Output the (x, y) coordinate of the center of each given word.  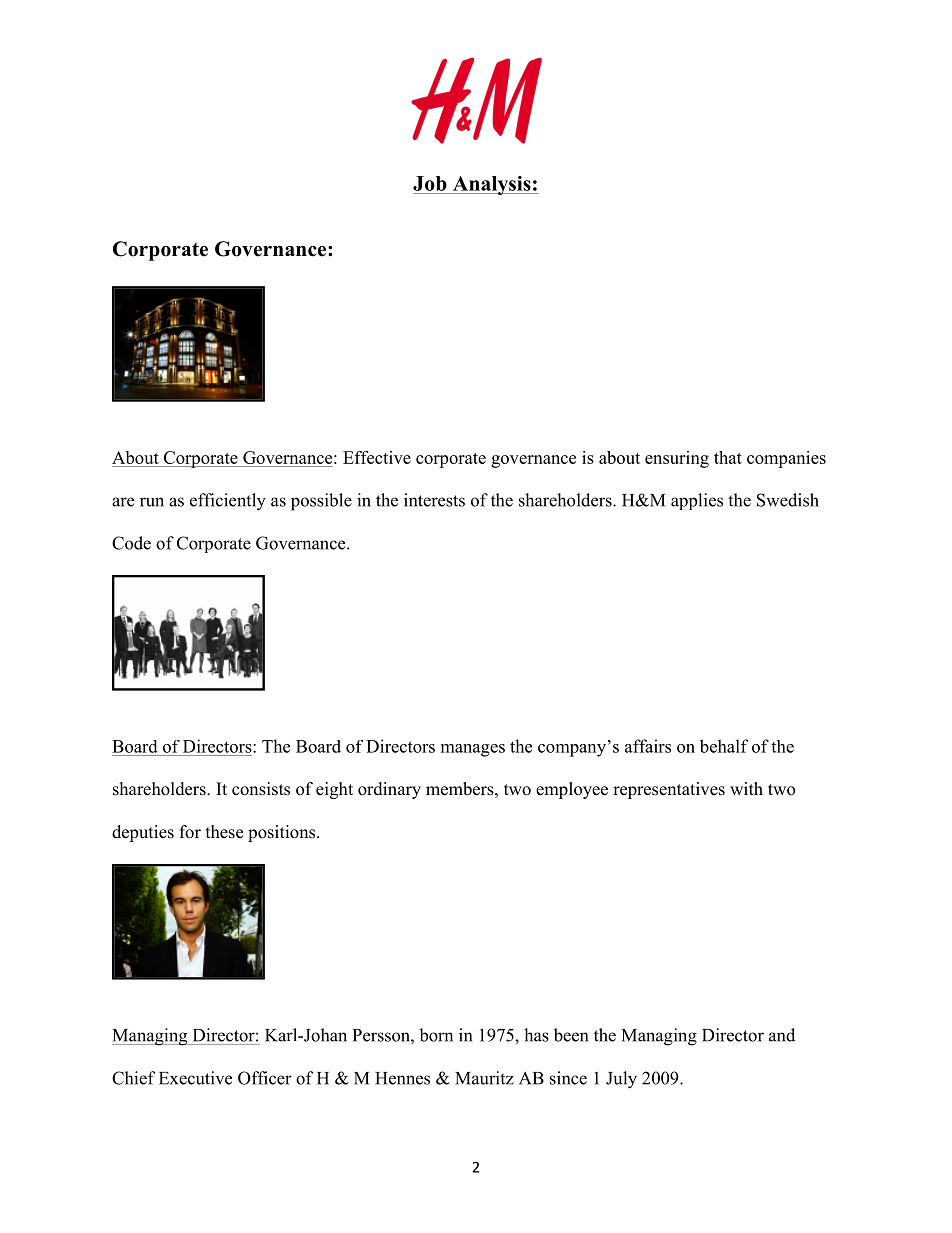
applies (697, 501)
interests (434, 500)
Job (430, 183)
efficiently (228, 502)
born (436, 1035)
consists (261, 789)
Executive (195, 1078)
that (728, 457)
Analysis (491, 185)
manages (473, 750)
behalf (724, 746)
